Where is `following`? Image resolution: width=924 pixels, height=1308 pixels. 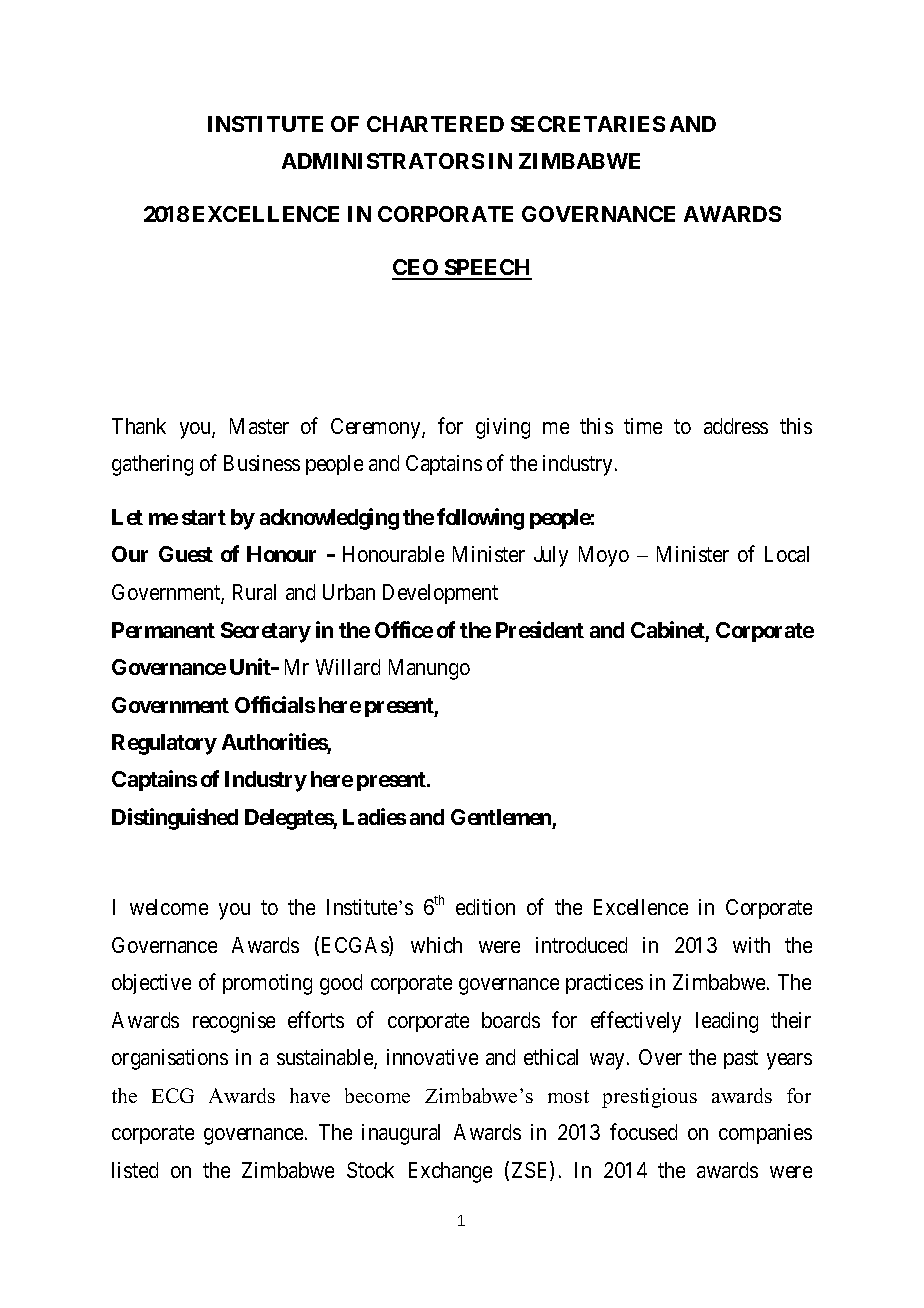
following is located at coordinates (480, 519).
